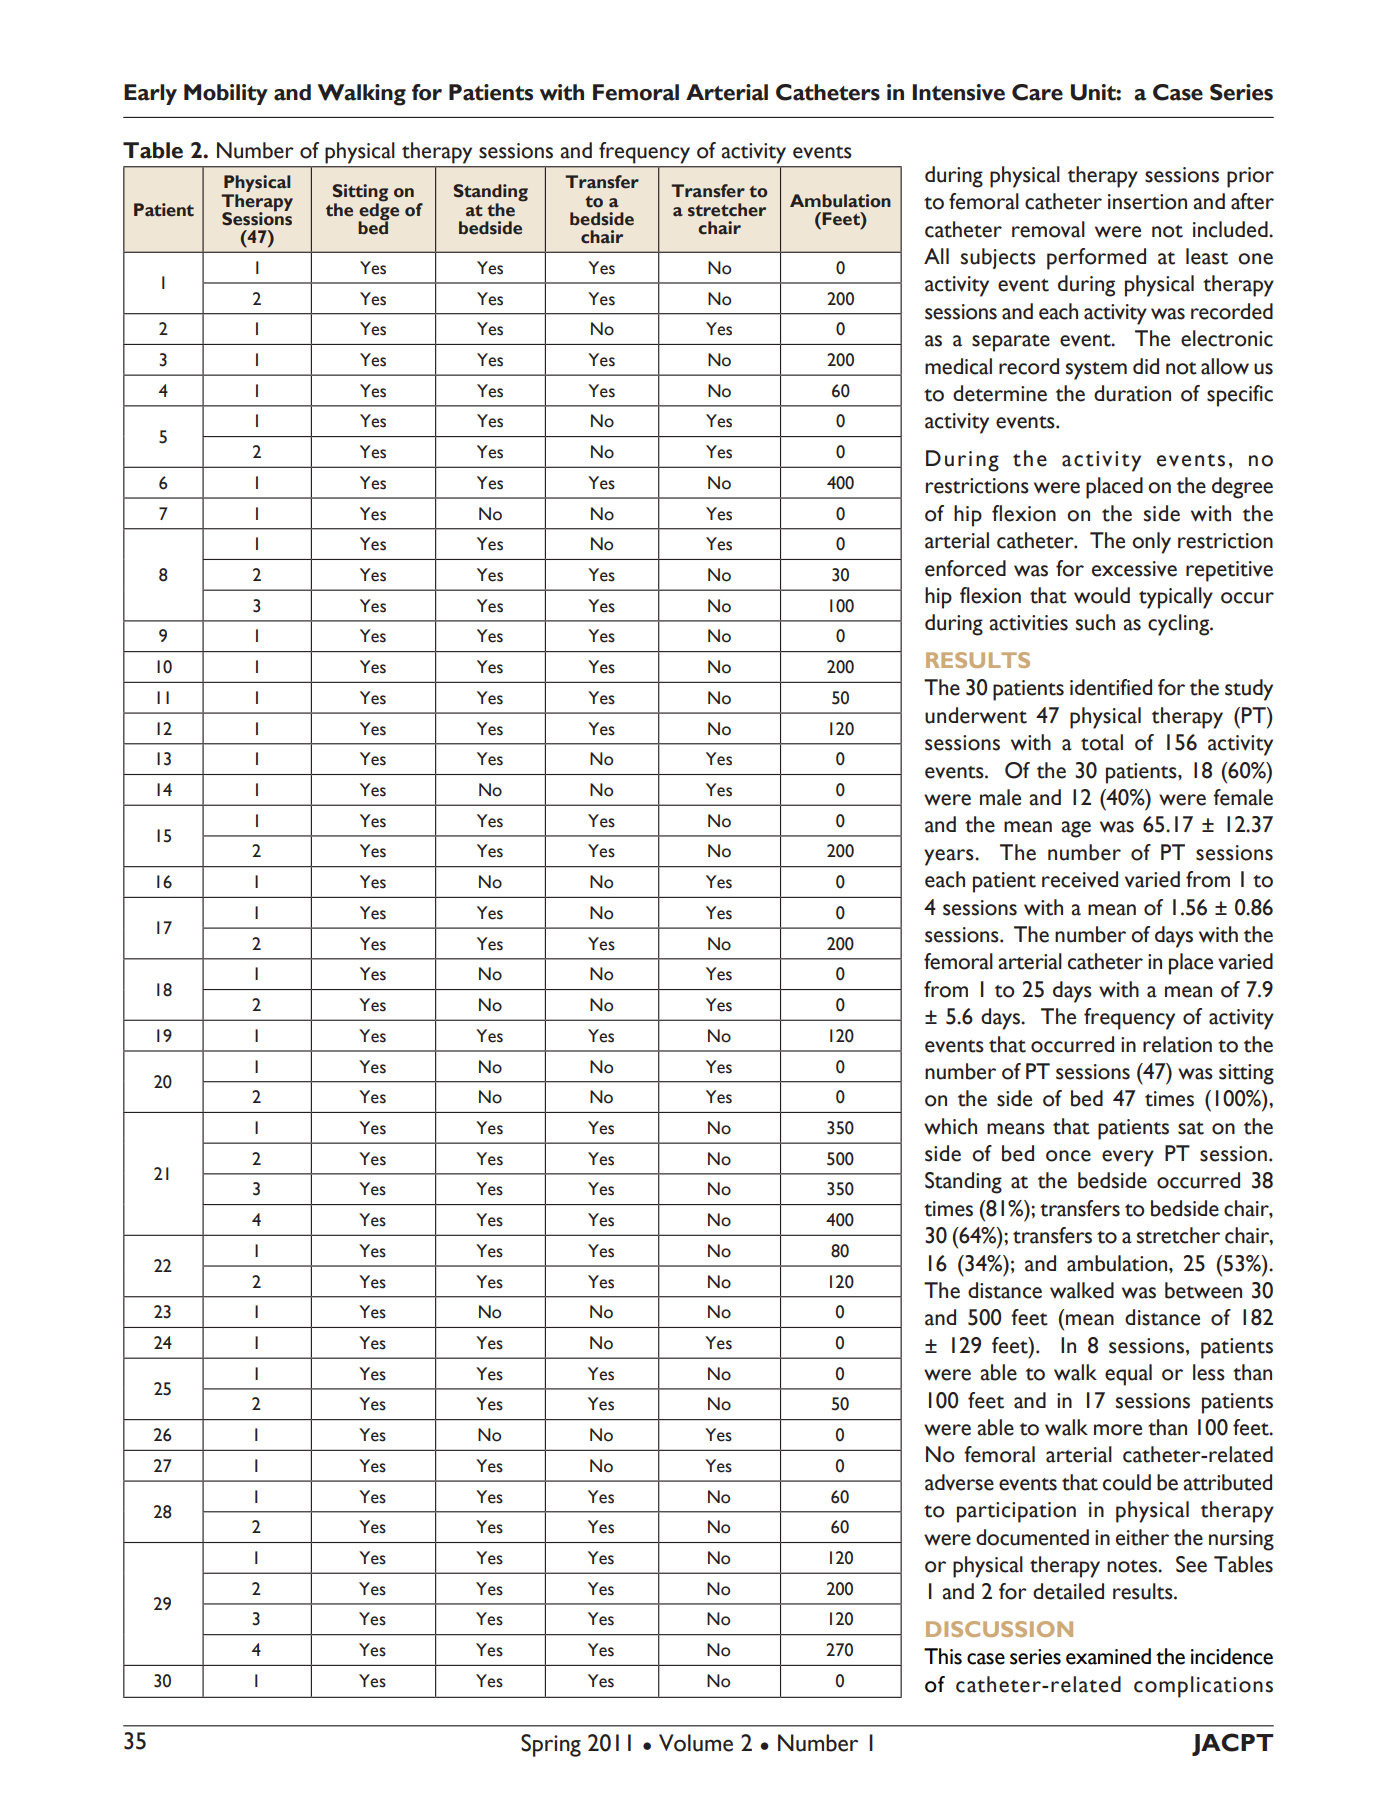  What do you see at coordinates (551, 1745) in the image?
I see `Spring` at bounding box center [551, 1745].
